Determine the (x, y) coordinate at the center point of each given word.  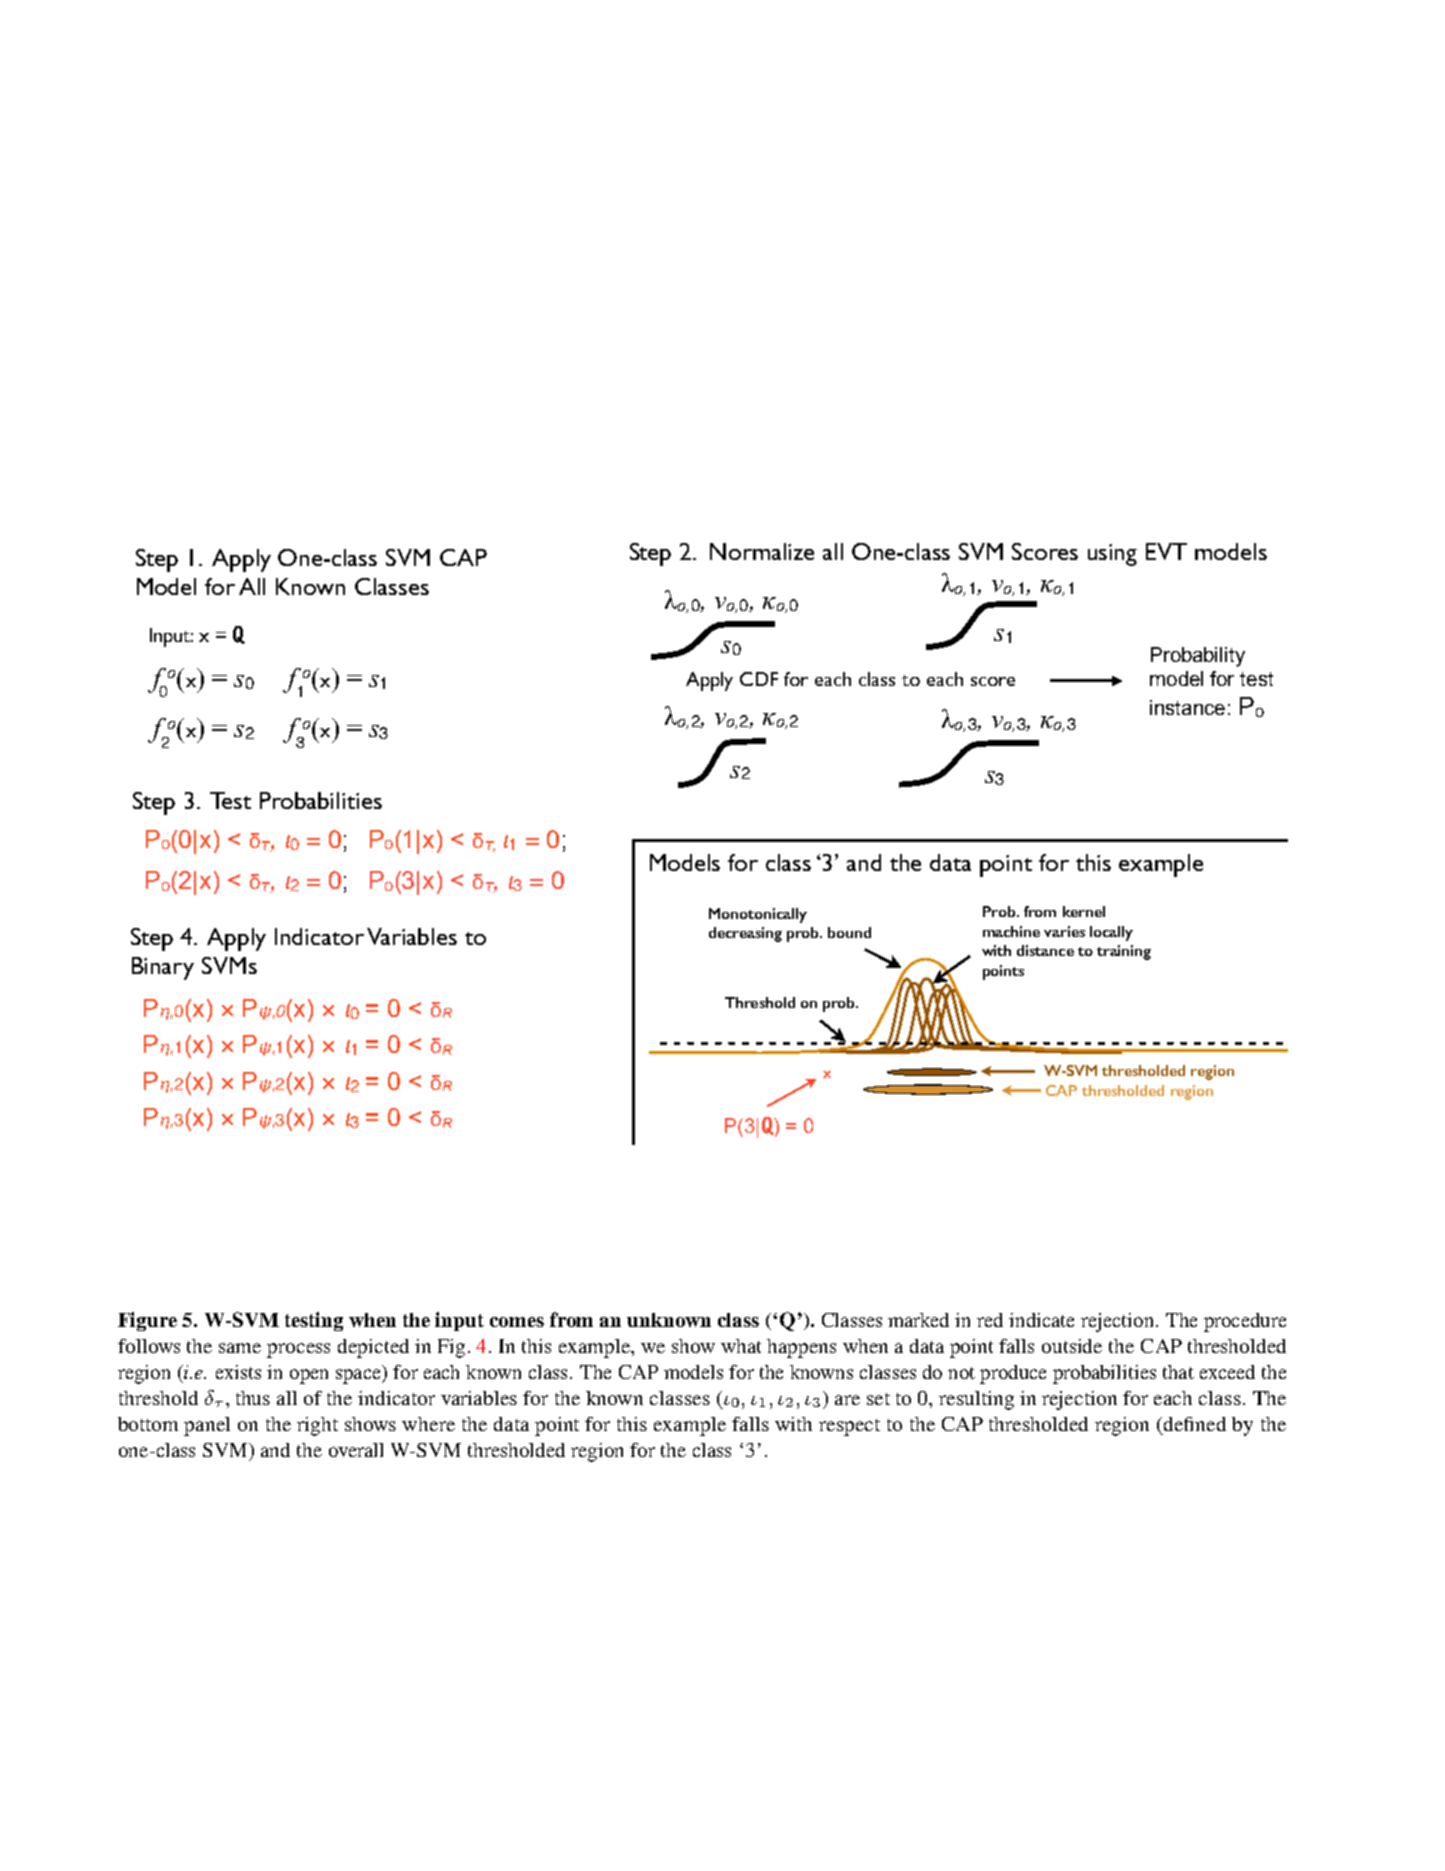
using (1112, 555)
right (317, 1426)
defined (1195, 1424)
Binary (163, 968)
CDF (759, 679)
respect (849, 1427)
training (1124, 952)
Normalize (762, 551)
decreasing (745, 934)
